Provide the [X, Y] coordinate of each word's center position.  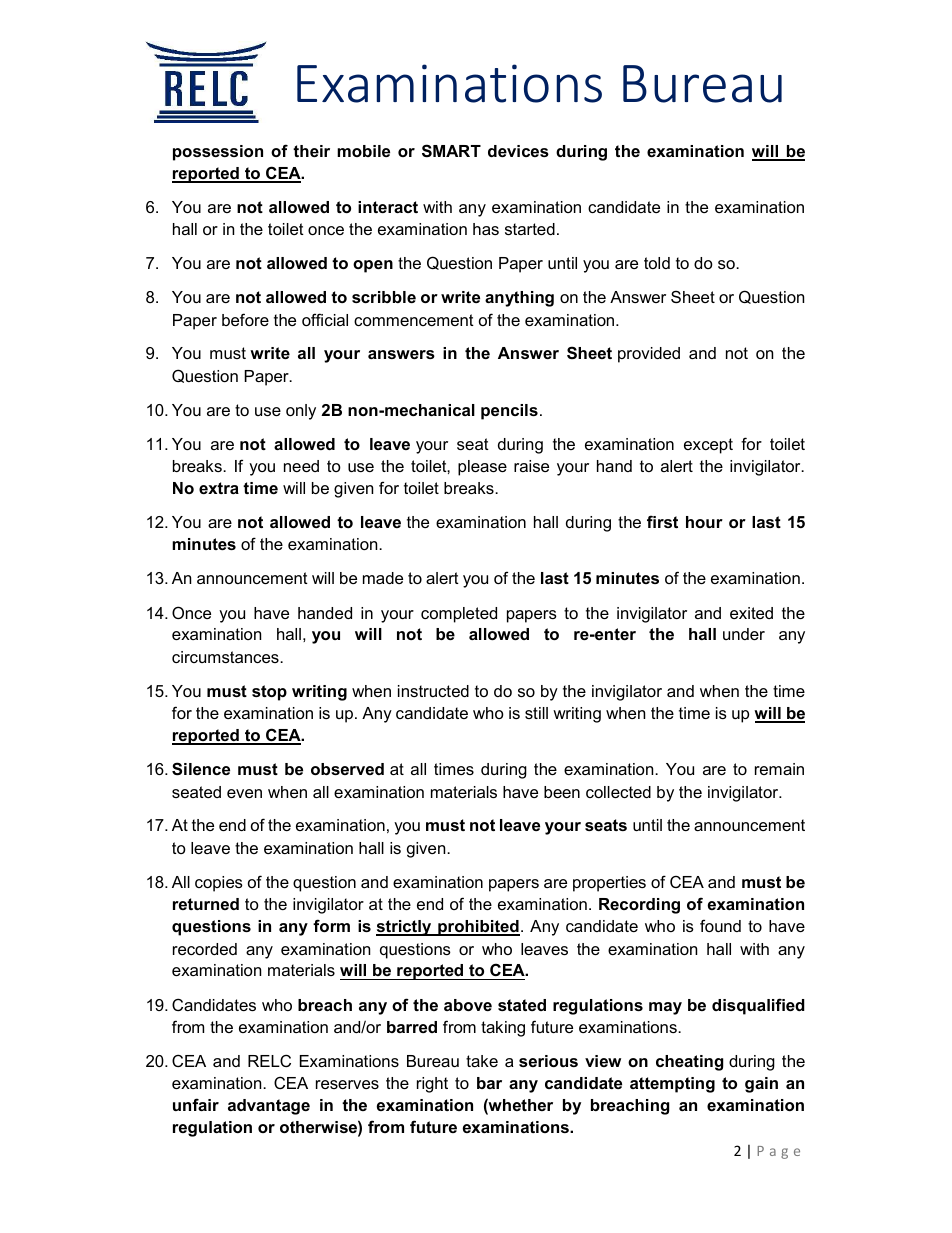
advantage [269, 1107]
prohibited [478, 928]
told [657, 263]
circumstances [226, 657]
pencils [509, 412]
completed [459, 615]
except [708, 446]
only [301, 412]
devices [518, 151]
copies [219, 884]
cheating [689, 1063]
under [744, 634]
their [311, 151]
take [482, 1061]
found [720, 925]
